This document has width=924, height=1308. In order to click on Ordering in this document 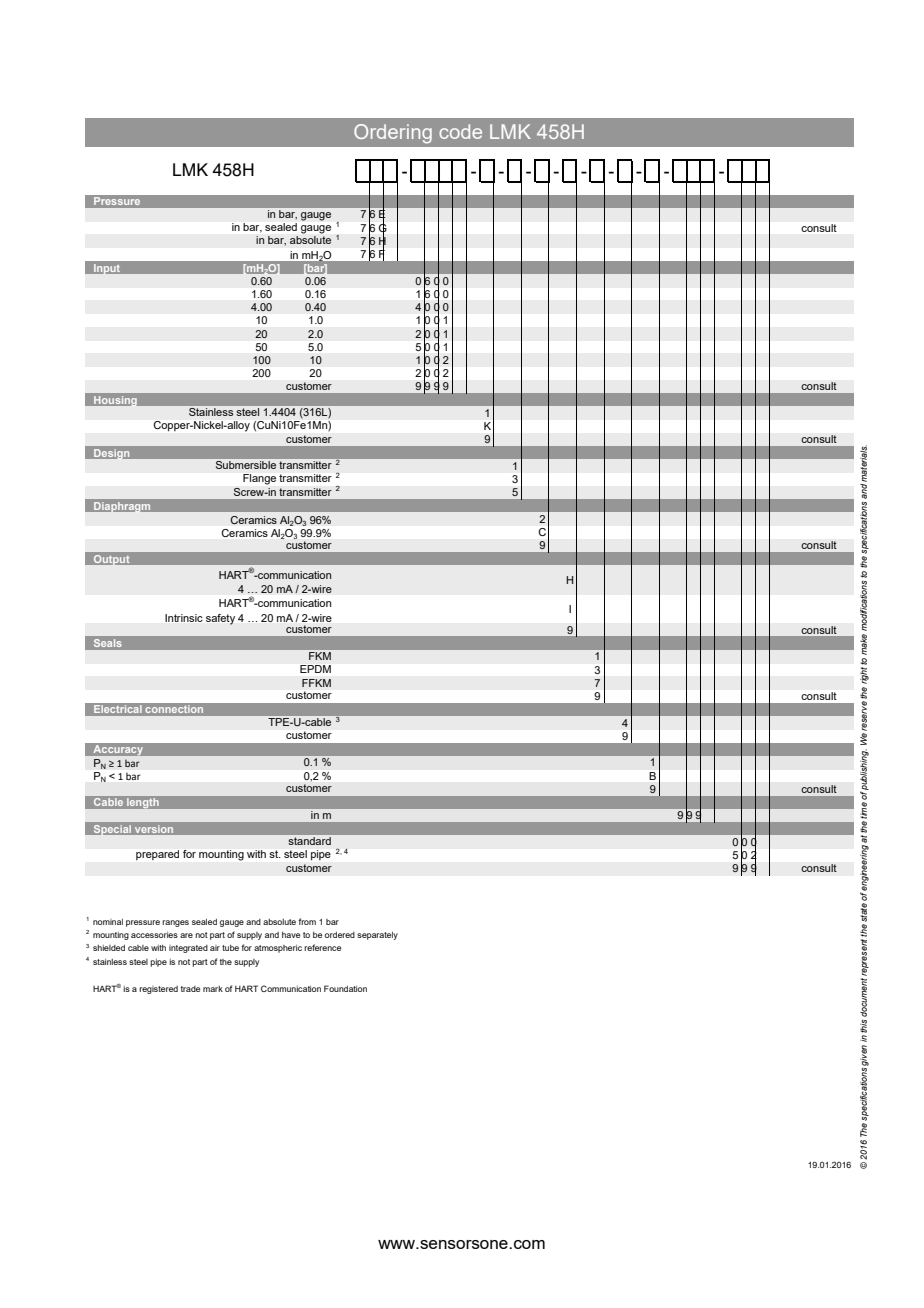, I will do `click(393, 134)`.
